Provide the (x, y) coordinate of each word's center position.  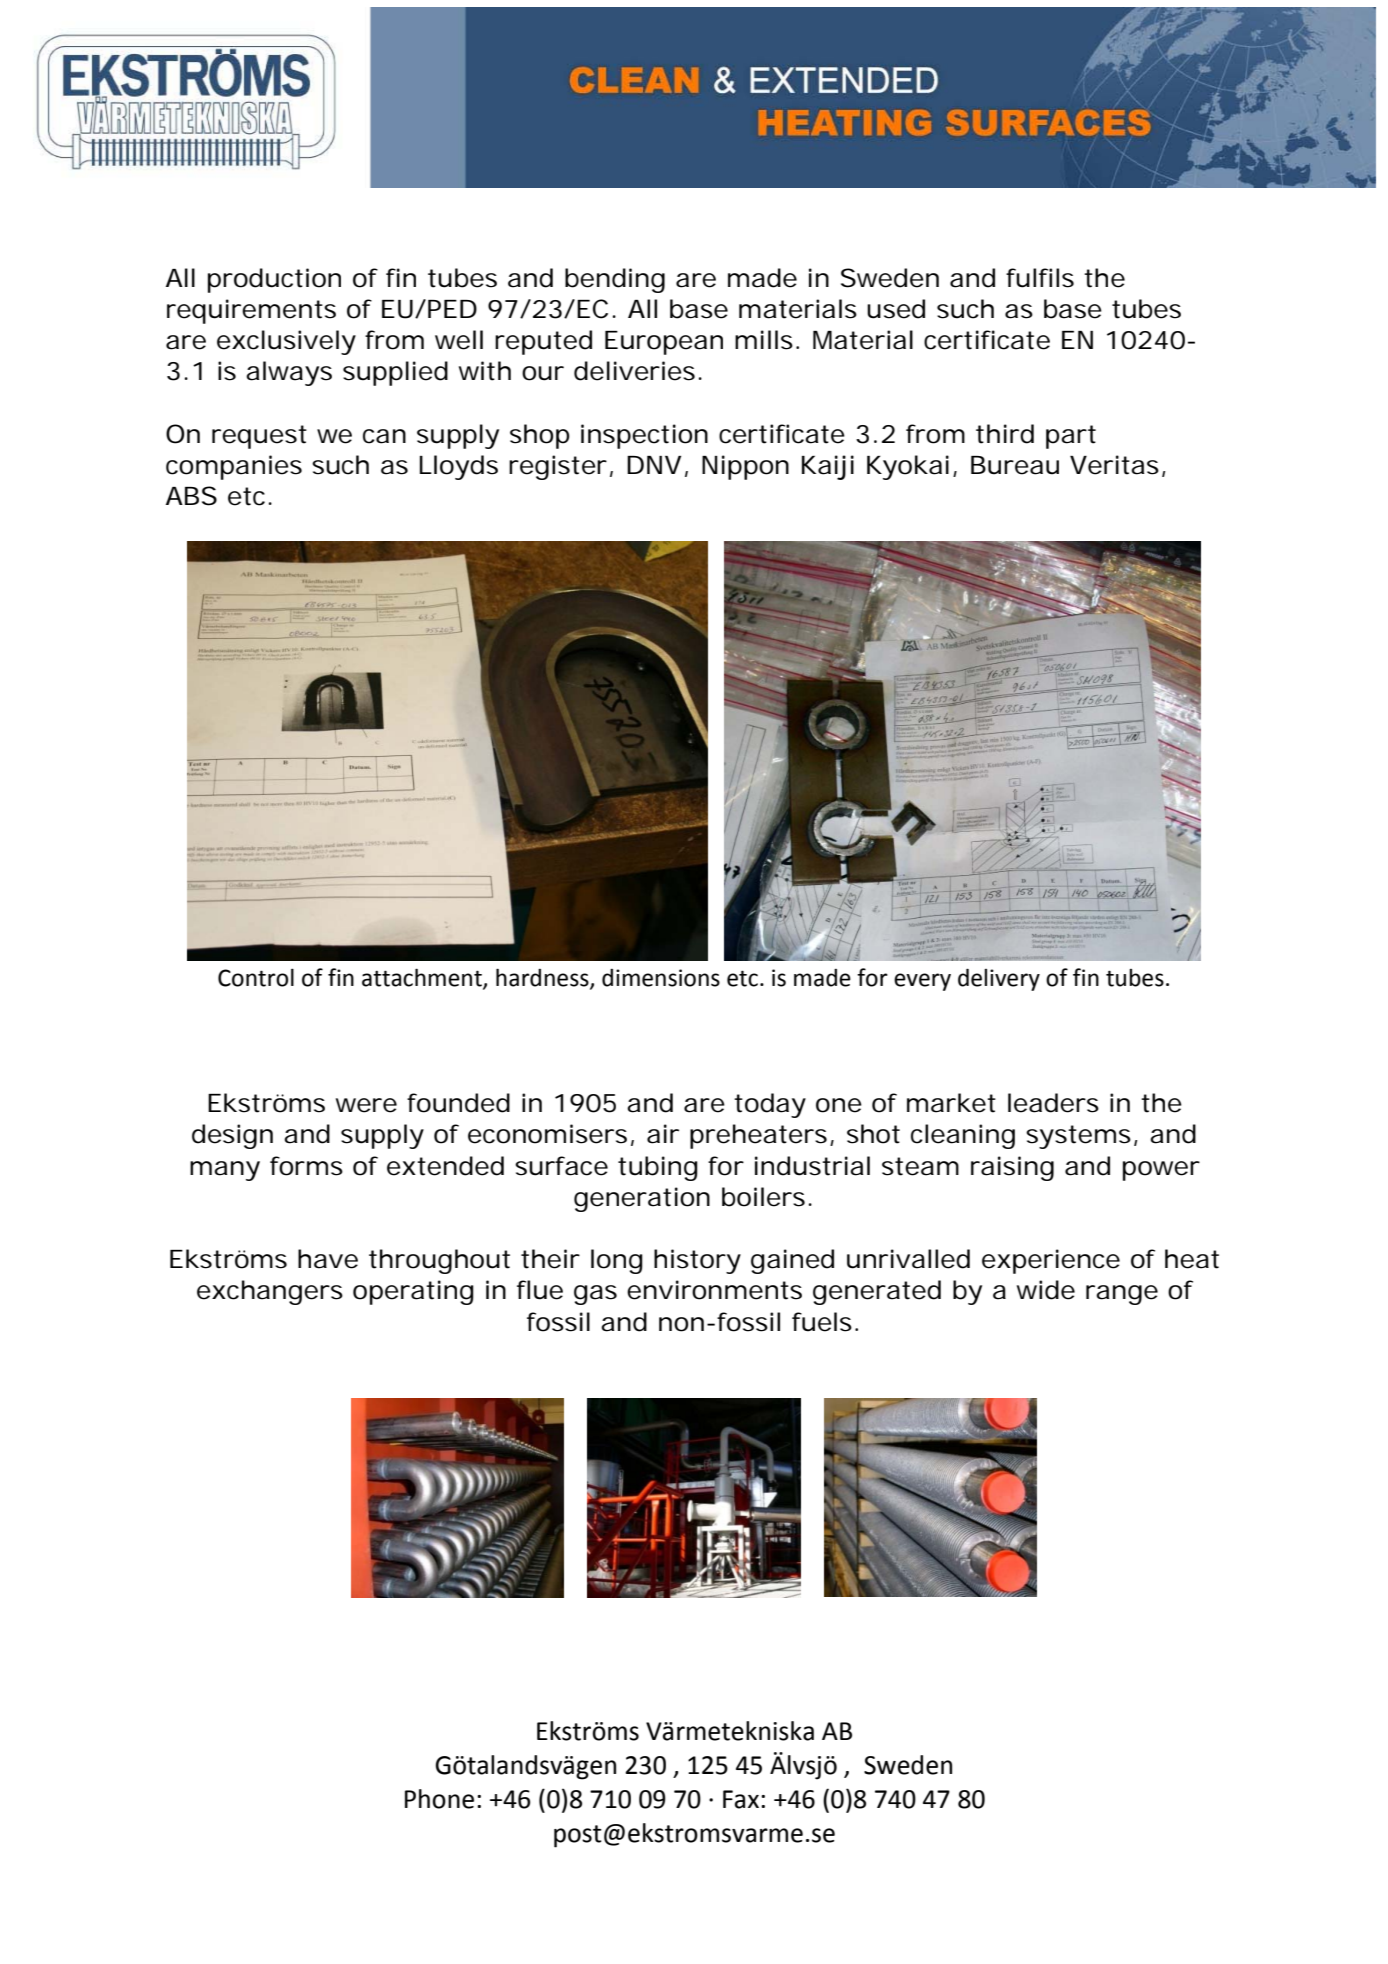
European (664, 343)
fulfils (1040, 278)
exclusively (286, 342)
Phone (439, 1799)
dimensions (661, 978)
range (1122, 1295)
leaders (1053, 1103)
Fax (741, 1799)
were (366, 1105)
